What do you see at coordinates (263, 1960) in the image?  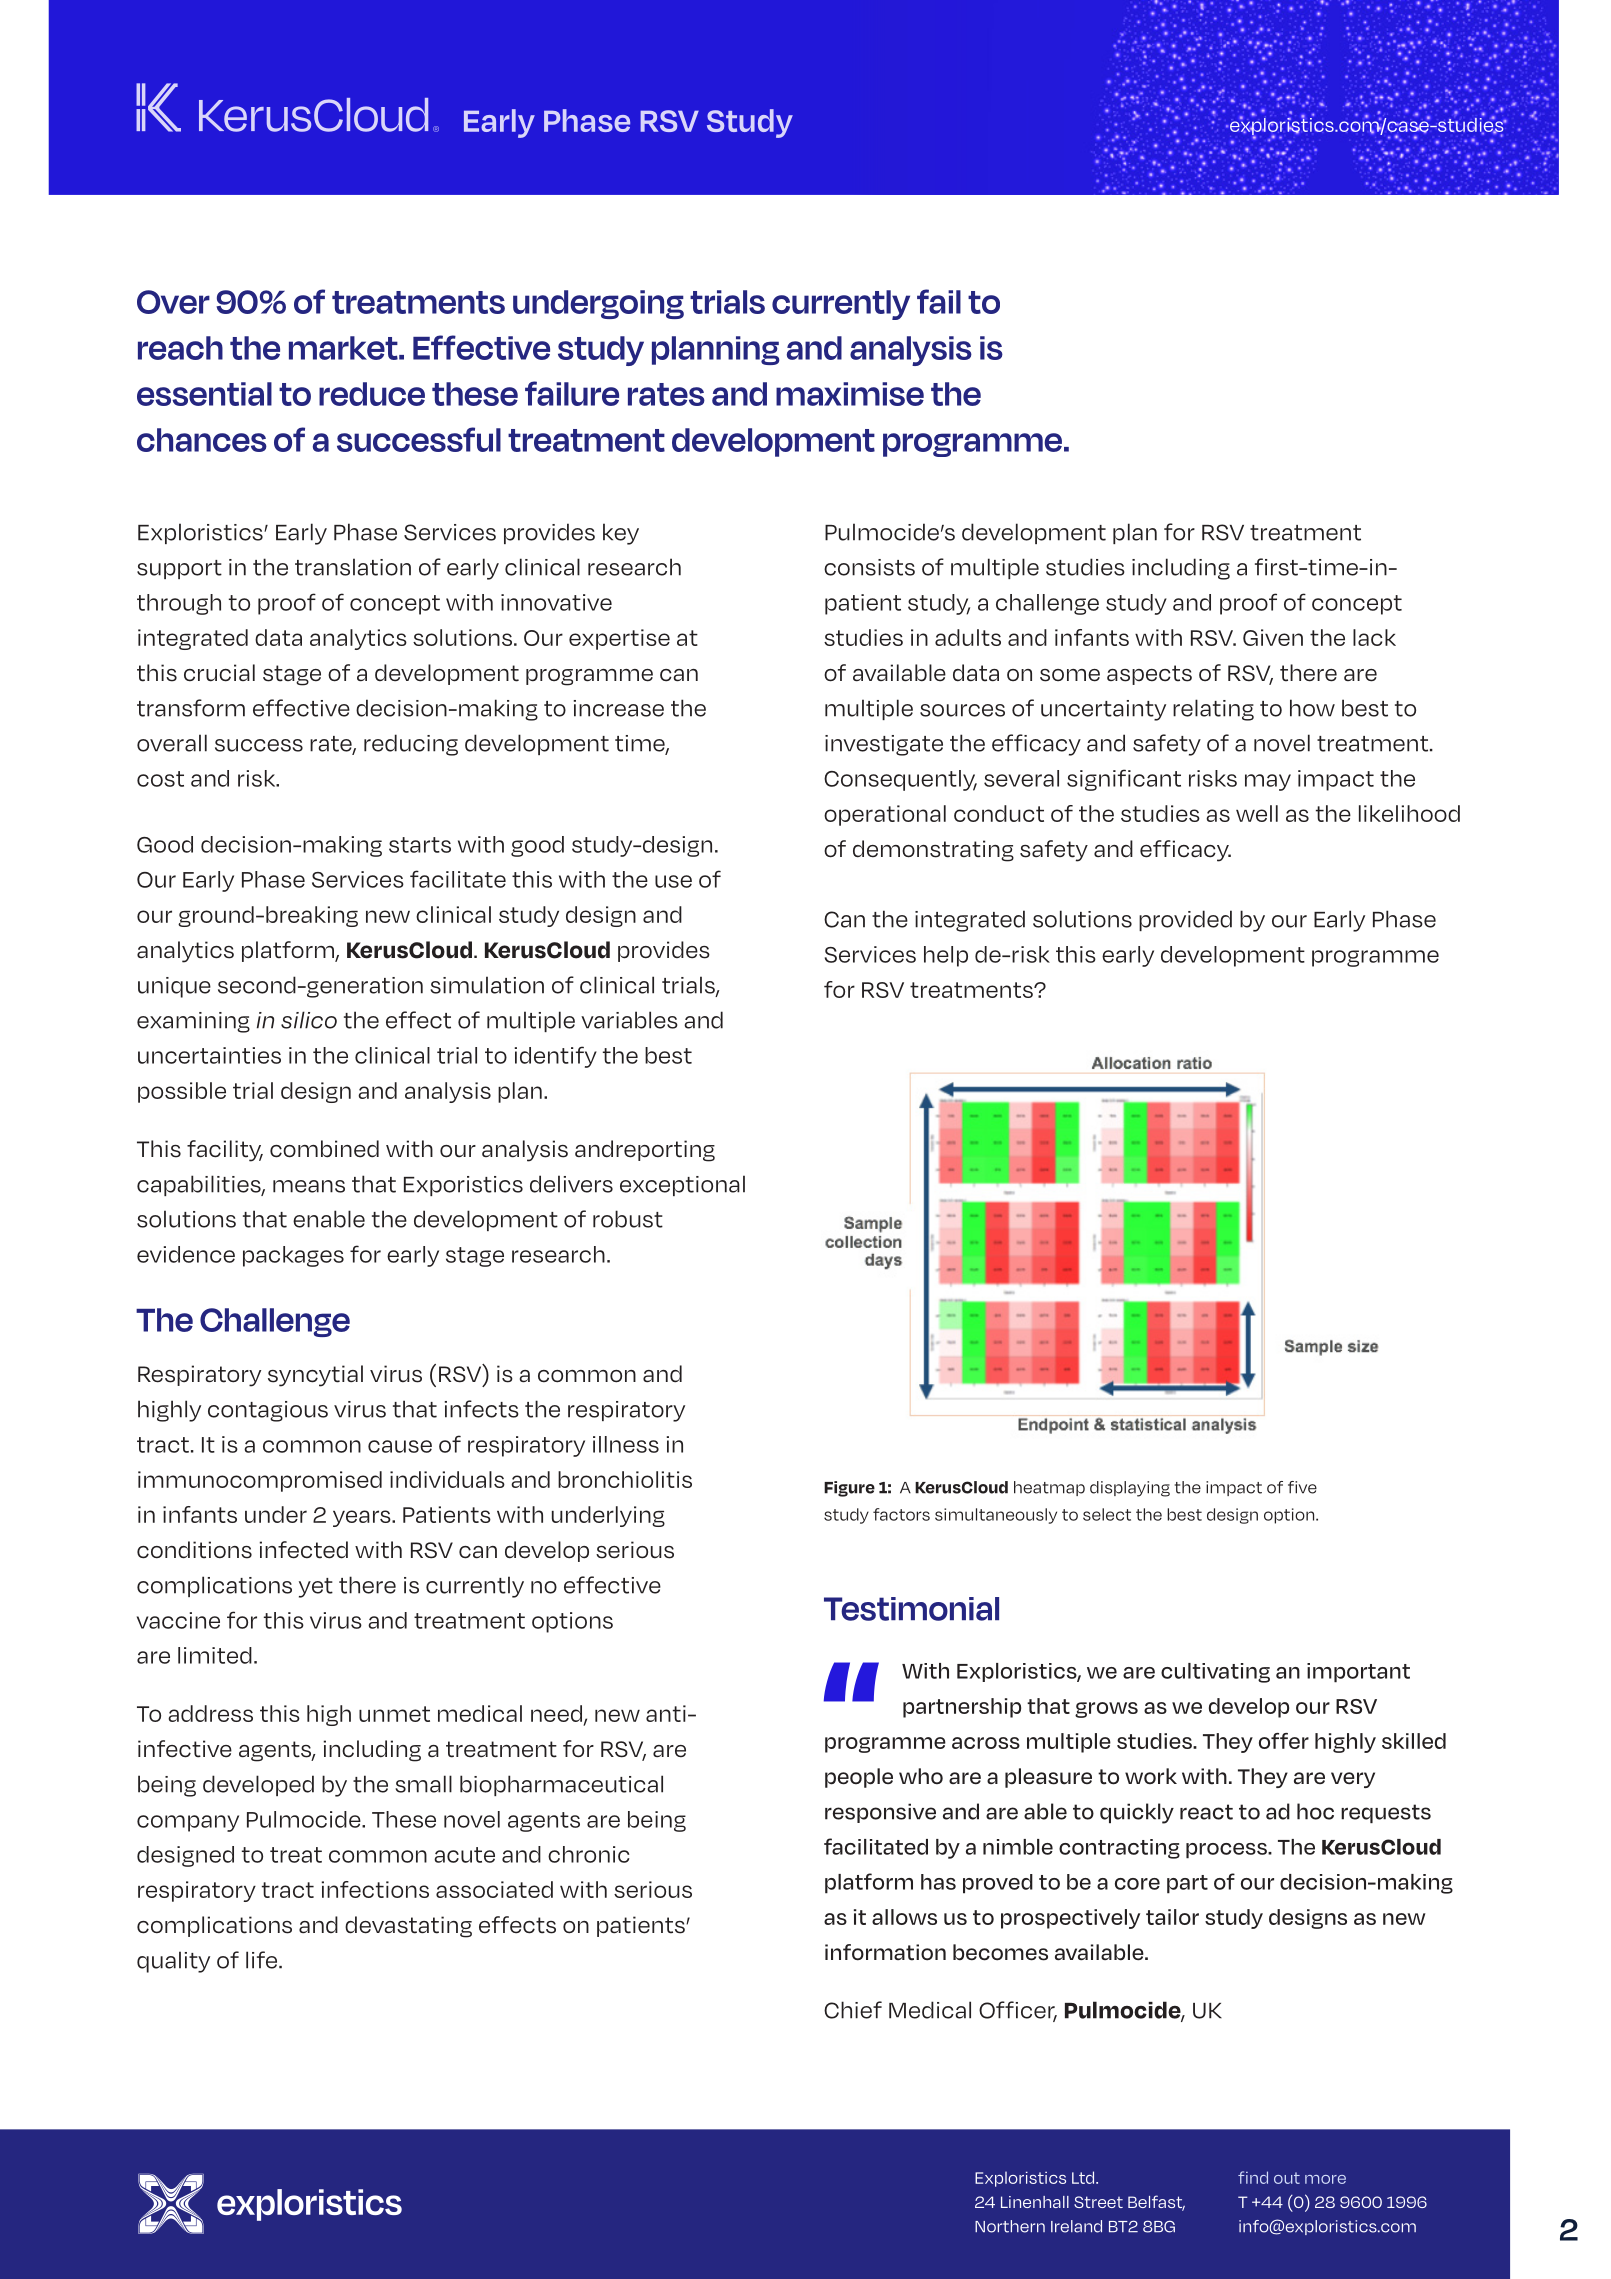 I see `life` at bounding box center [263, 1960].
